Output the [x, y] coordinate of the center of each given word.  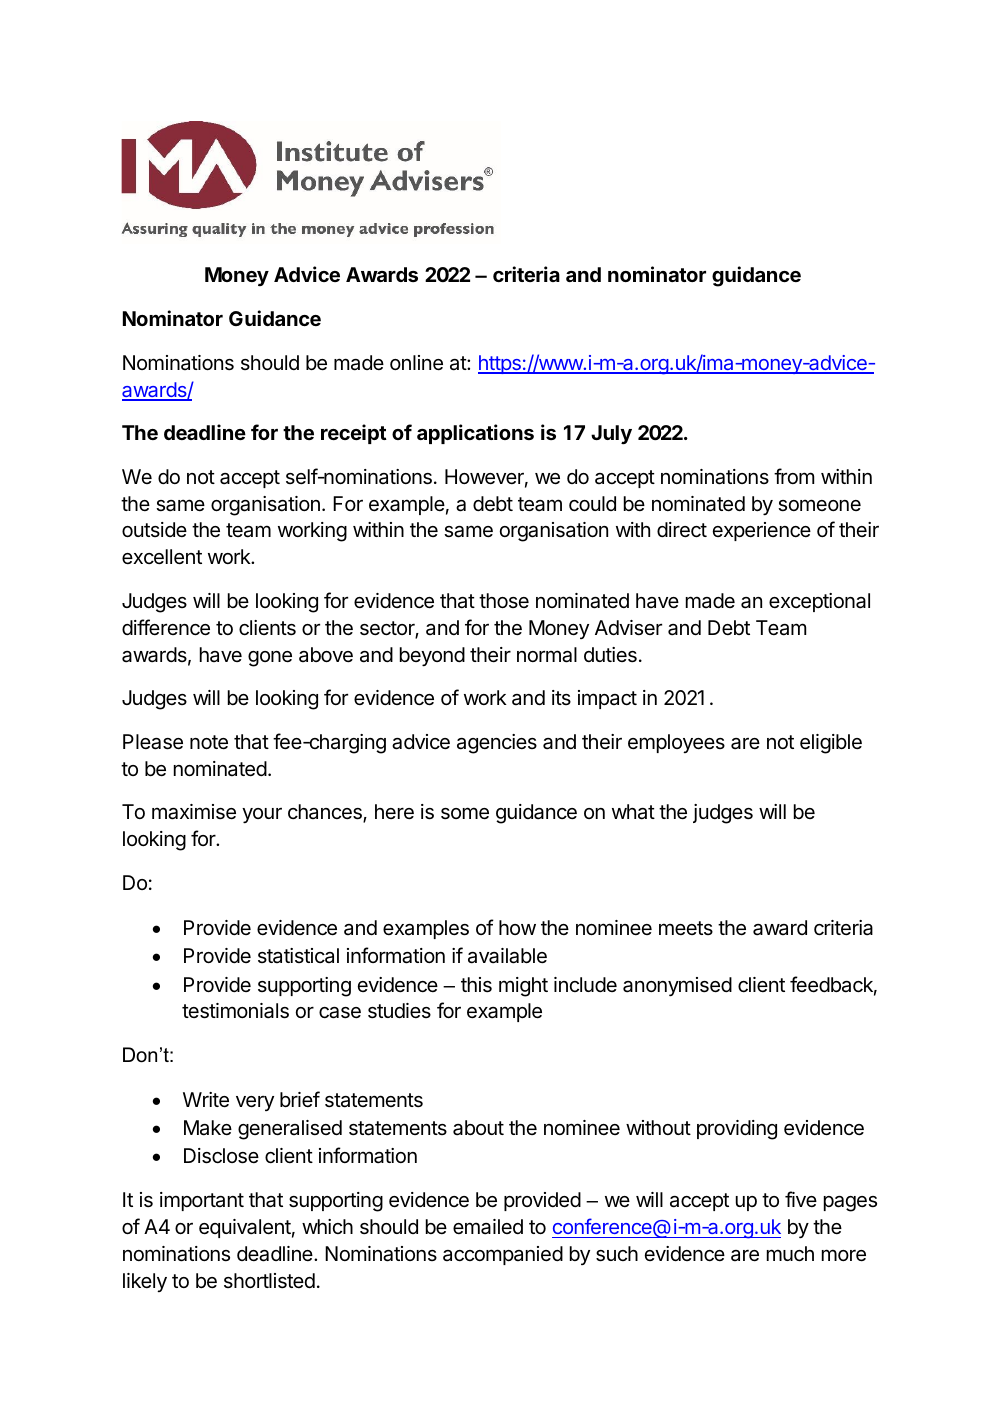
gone [270, 659]
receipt [354, 434]
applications [475, 434]
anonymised [677, 986]
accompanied [503, 1255]
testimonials [235, 1011]
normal [547, 655]
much [790, 1254]
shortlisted [269, 1281]
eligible [831, 744]
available [507, 956]
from [794, 476]
